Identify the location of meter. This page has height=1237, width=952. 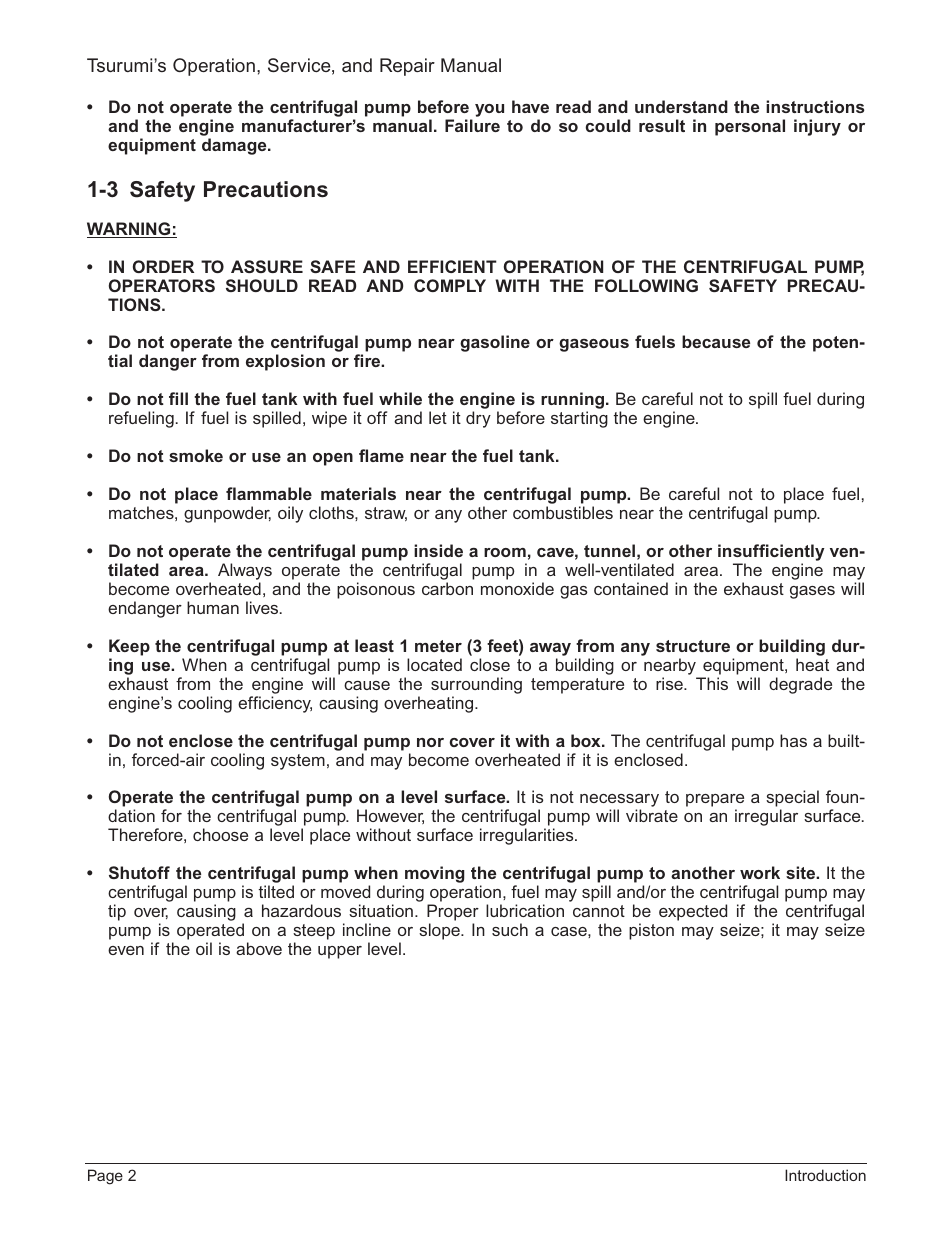
(438, 646).
